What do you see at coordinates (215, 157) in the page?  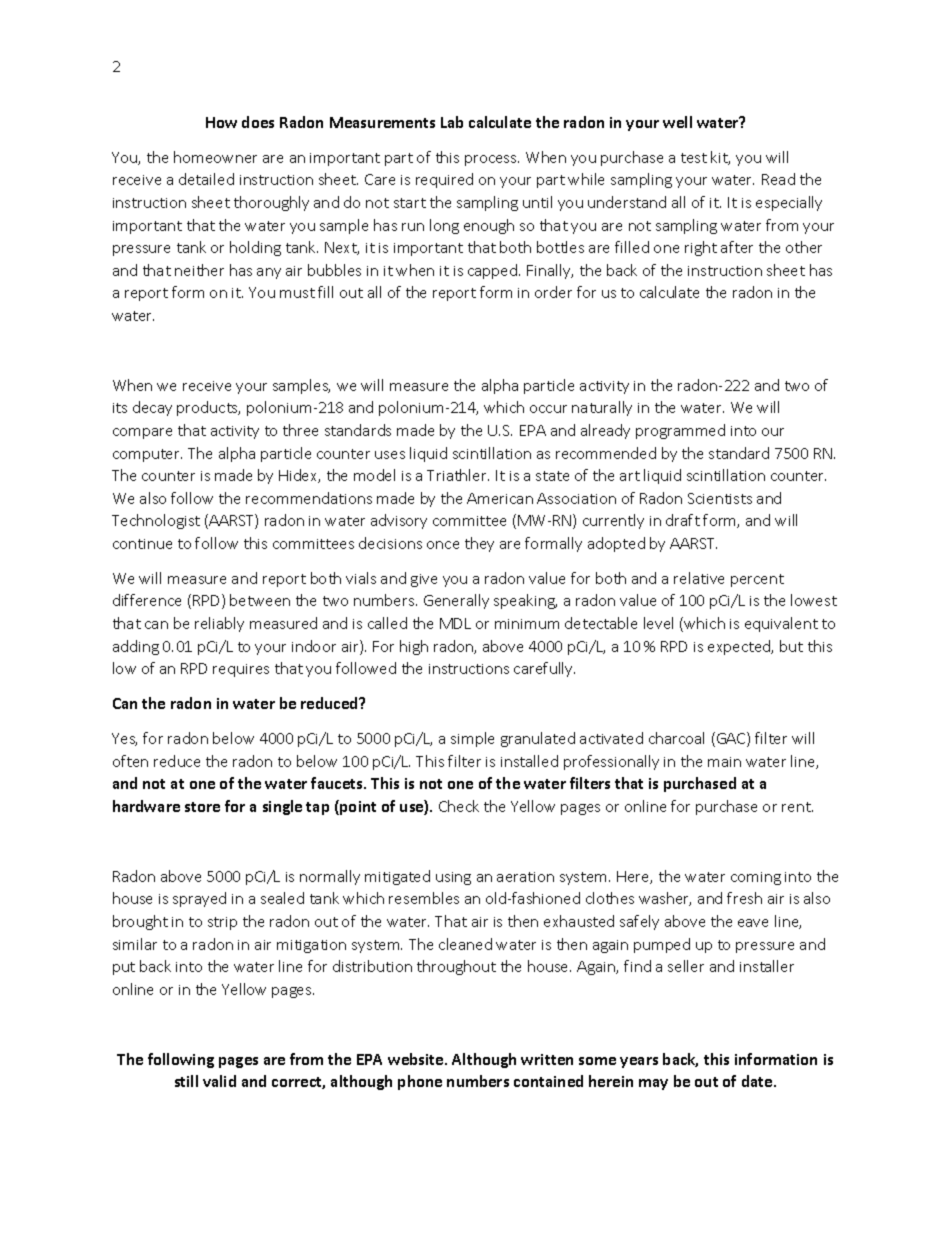 I see `homeowner` at bounding box center [215, 157].
